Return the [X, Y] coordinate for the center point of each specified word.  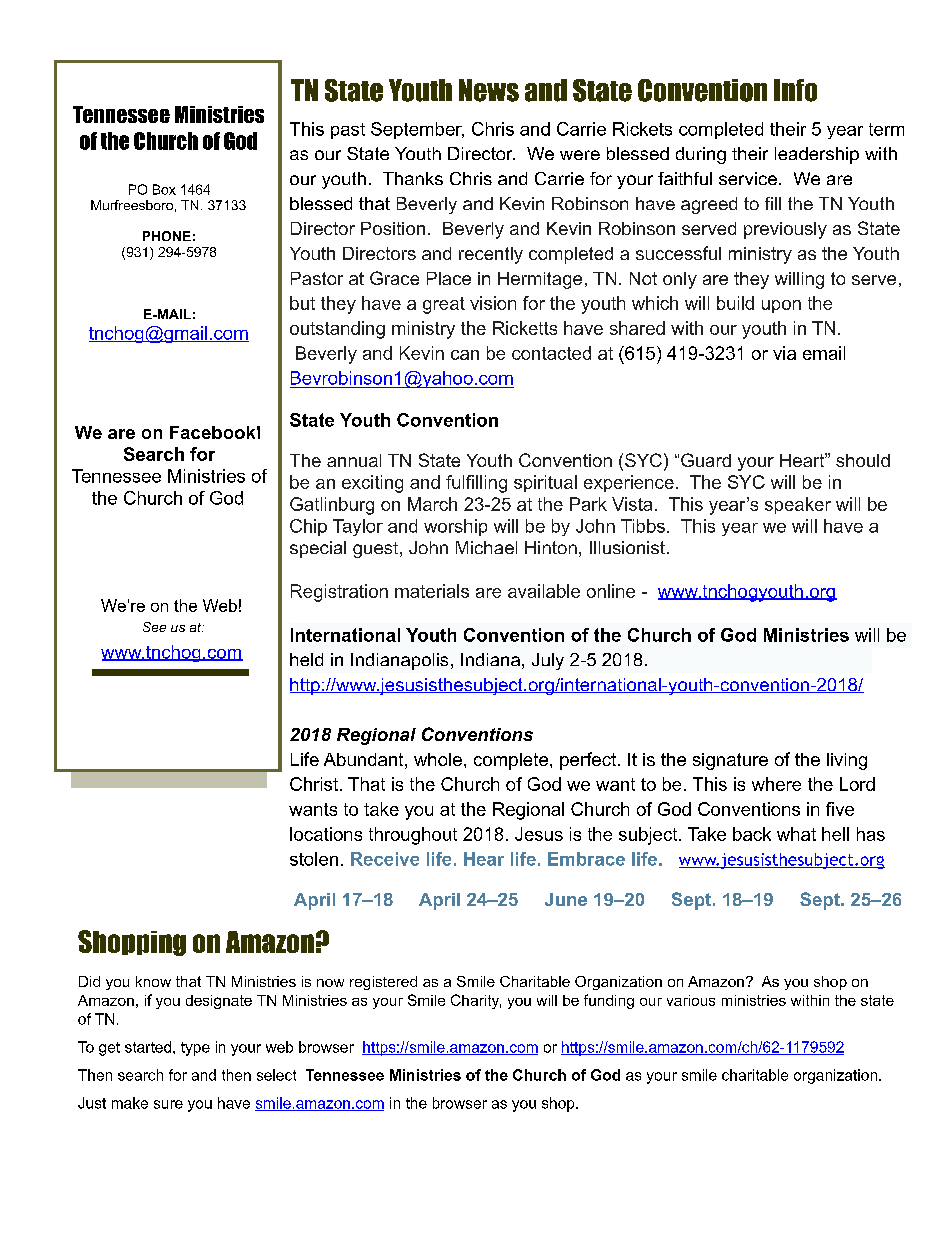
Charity [476, 1001]
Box [164, 189]
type [195, 1049]
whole [438, 759]
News [489, 90]
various [691, 1000]
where [776, 784]
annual [354, 460]
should [863, 460]
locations [326, 834]
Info [795, 90]
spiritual [545, 483]
